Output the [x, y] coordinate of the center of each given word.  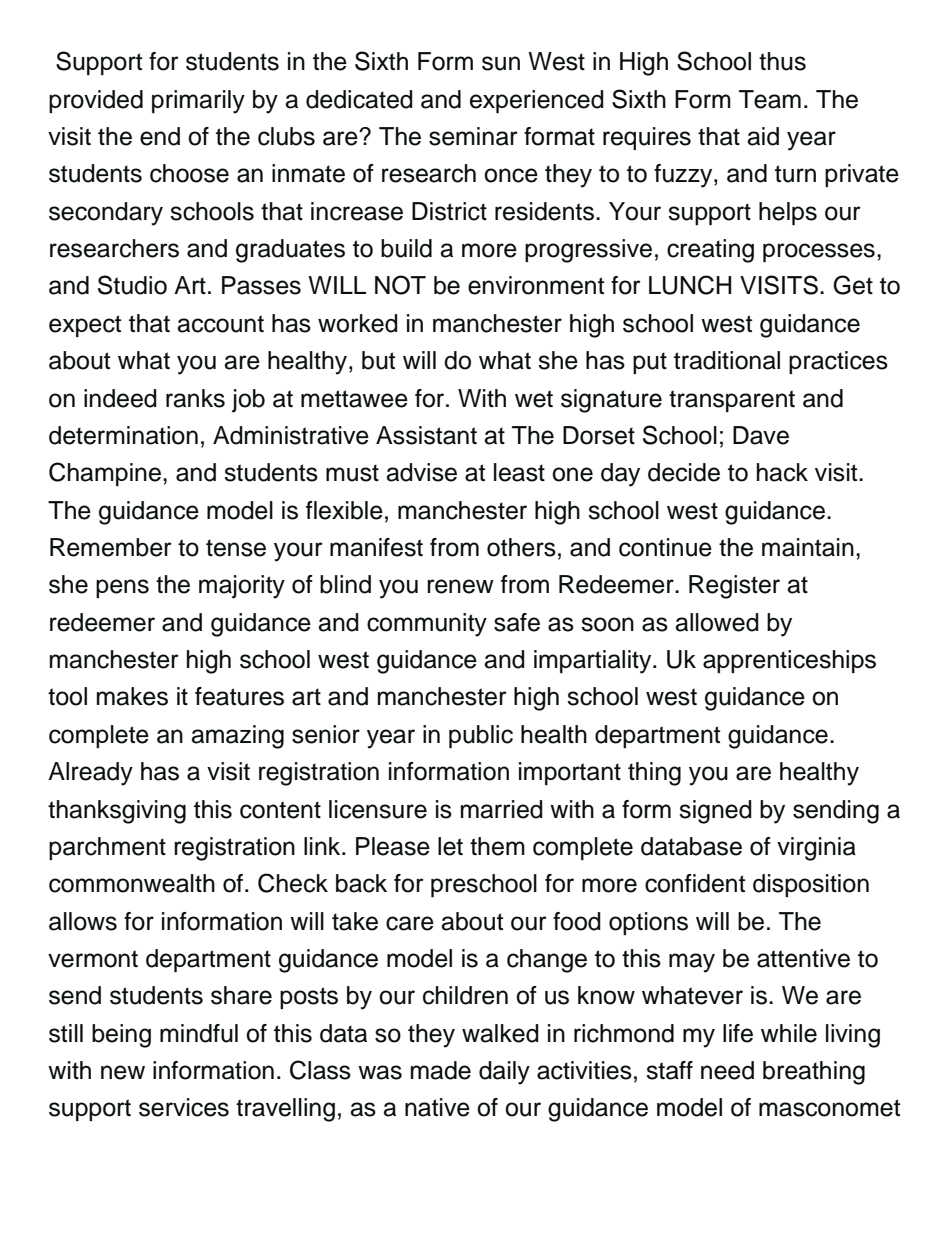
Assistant [426, 435]
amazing [237, 737]
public [481, 736]
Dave [761, 435]
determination [123, 435]
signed [715, 812]
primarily [198, 102]
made [441, 1070]
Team [770, 99]
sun [501, 63]
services [184, 1107]
